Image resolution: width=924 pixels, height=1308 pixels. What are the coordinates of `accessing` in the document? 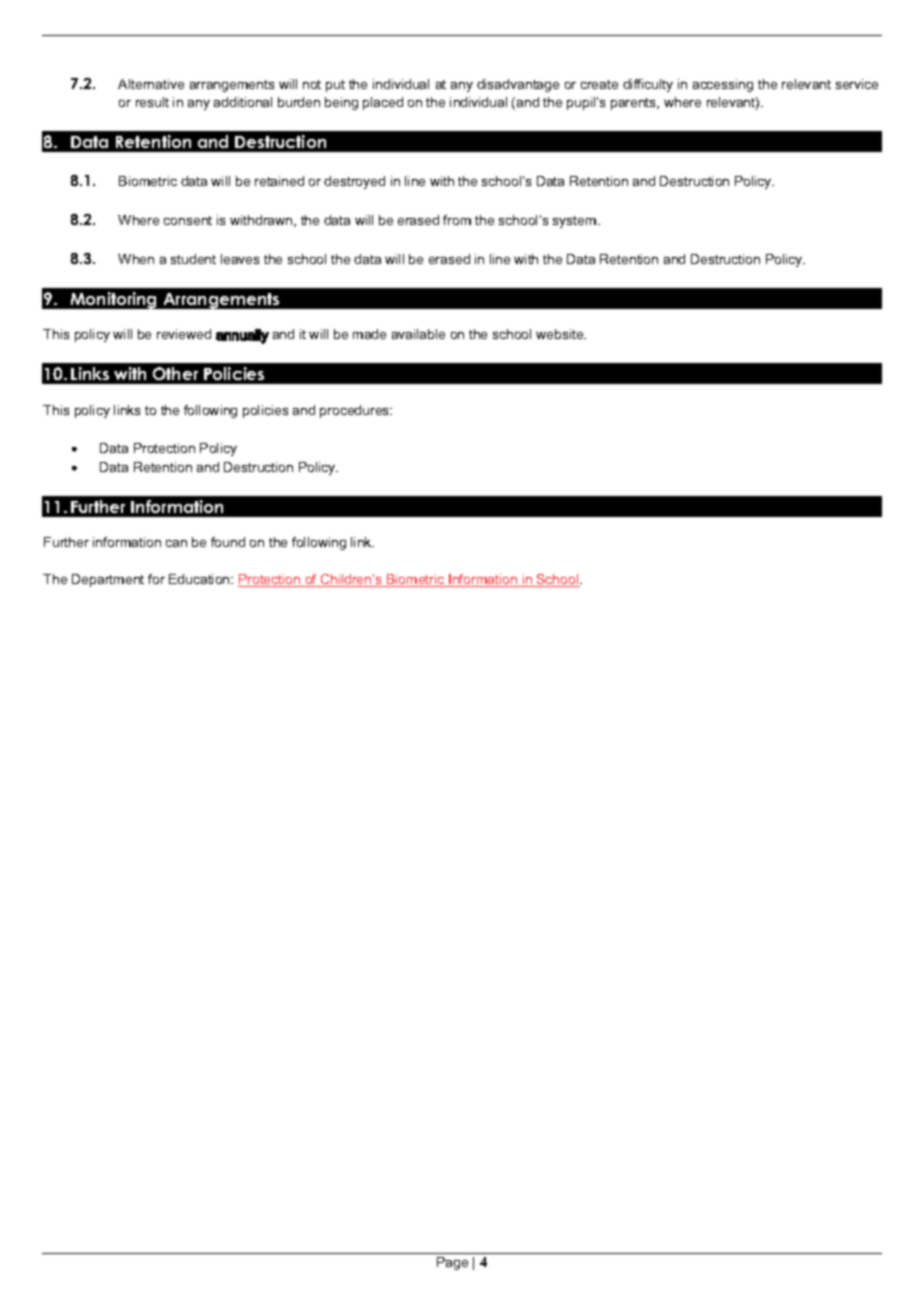 It's located at (723, 85).
